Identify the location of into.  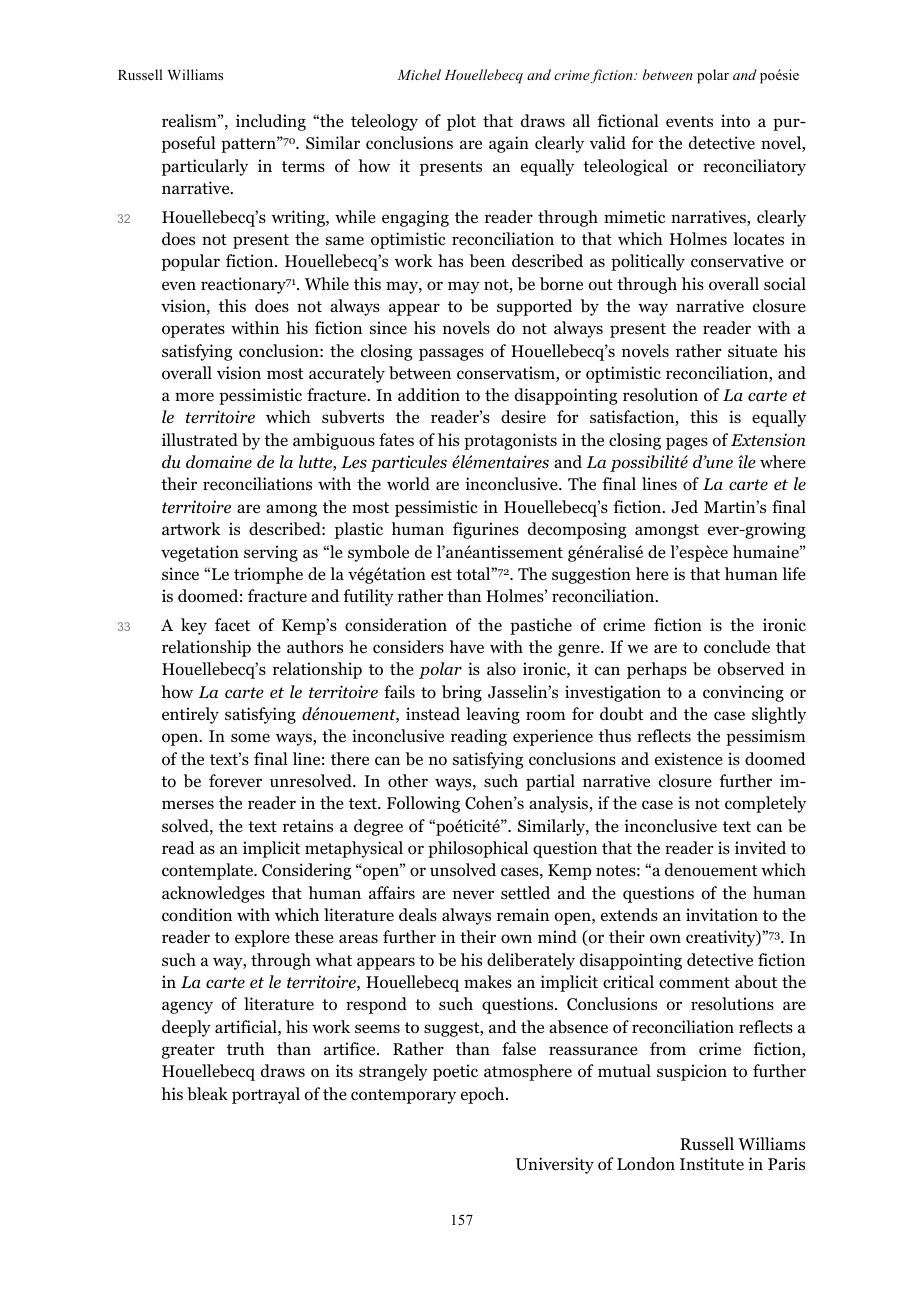
(735, 121).
